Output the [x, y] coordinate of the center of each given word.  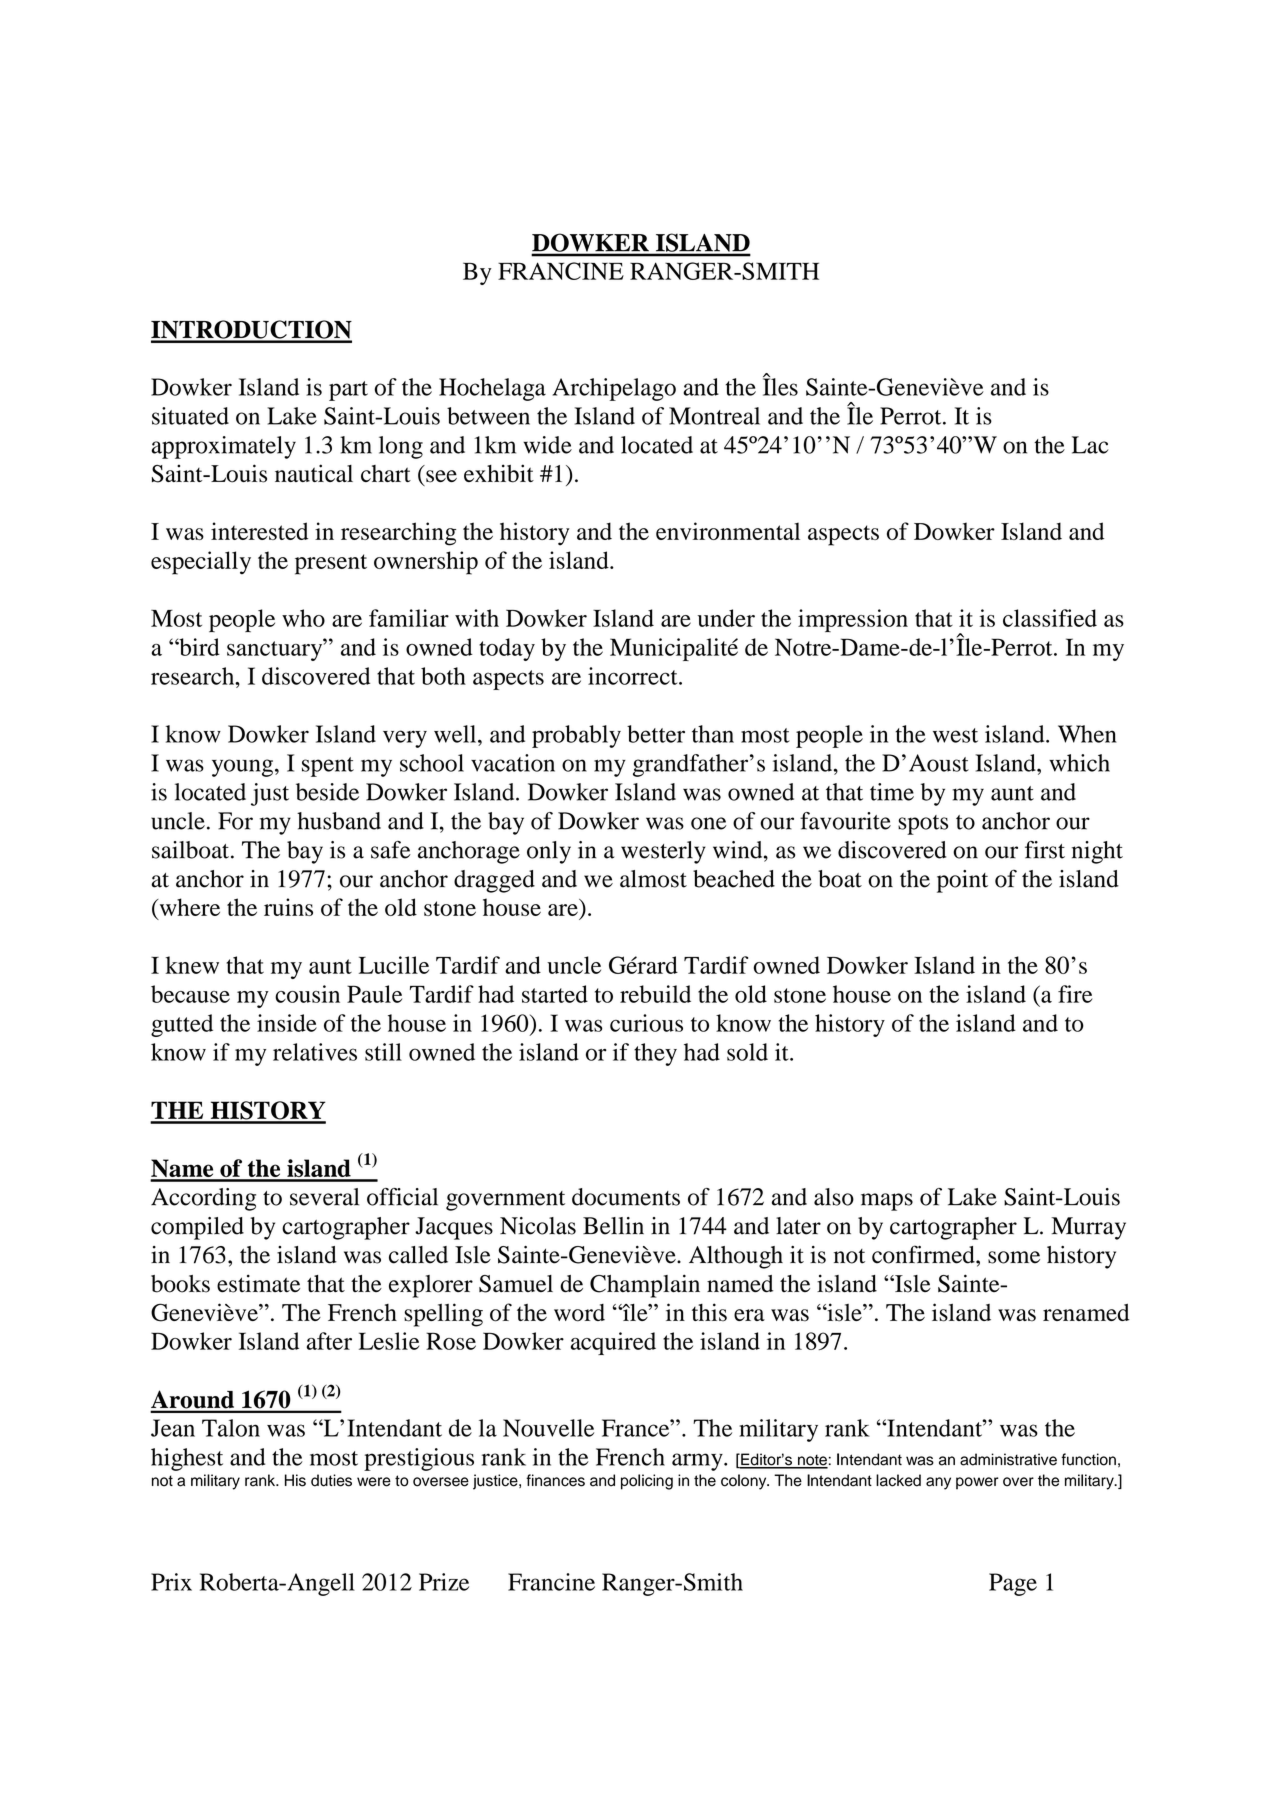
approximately [223, 447]
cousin [307, 994]
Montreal [714, 416]
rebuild [655, 994]
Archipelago [614, 389]
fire [1075, 994]
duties [331, 1480]
